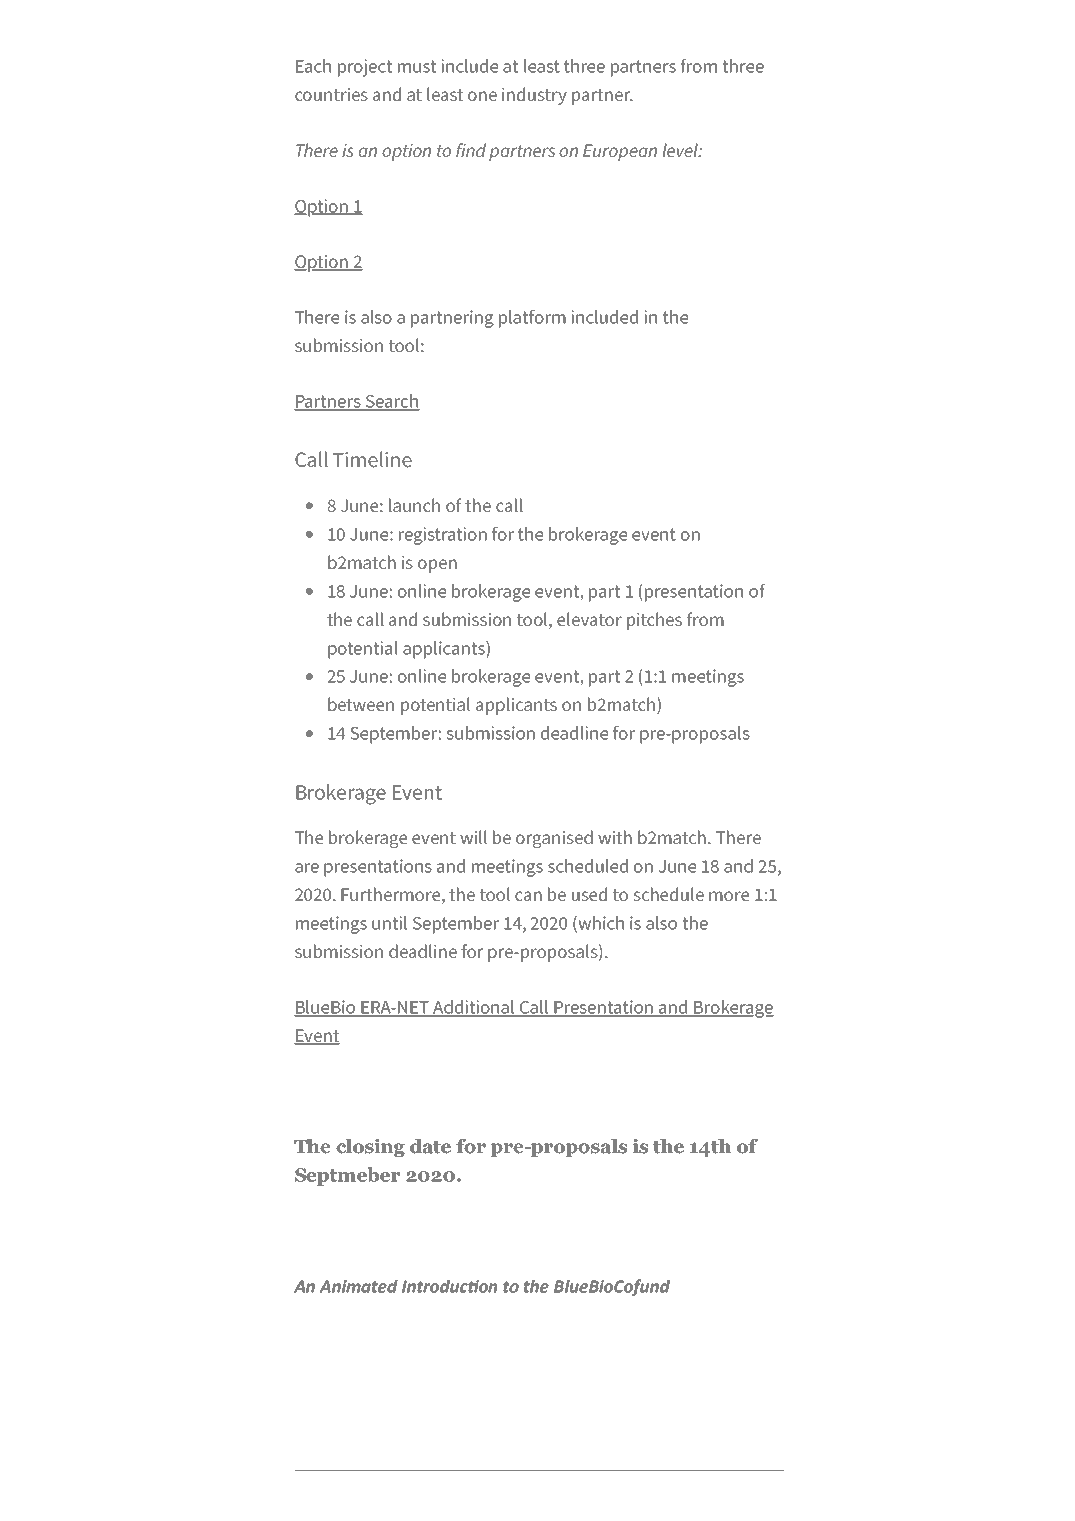  Describe the element at coordinates (620, 152) in the document. I see `European` at that location.
